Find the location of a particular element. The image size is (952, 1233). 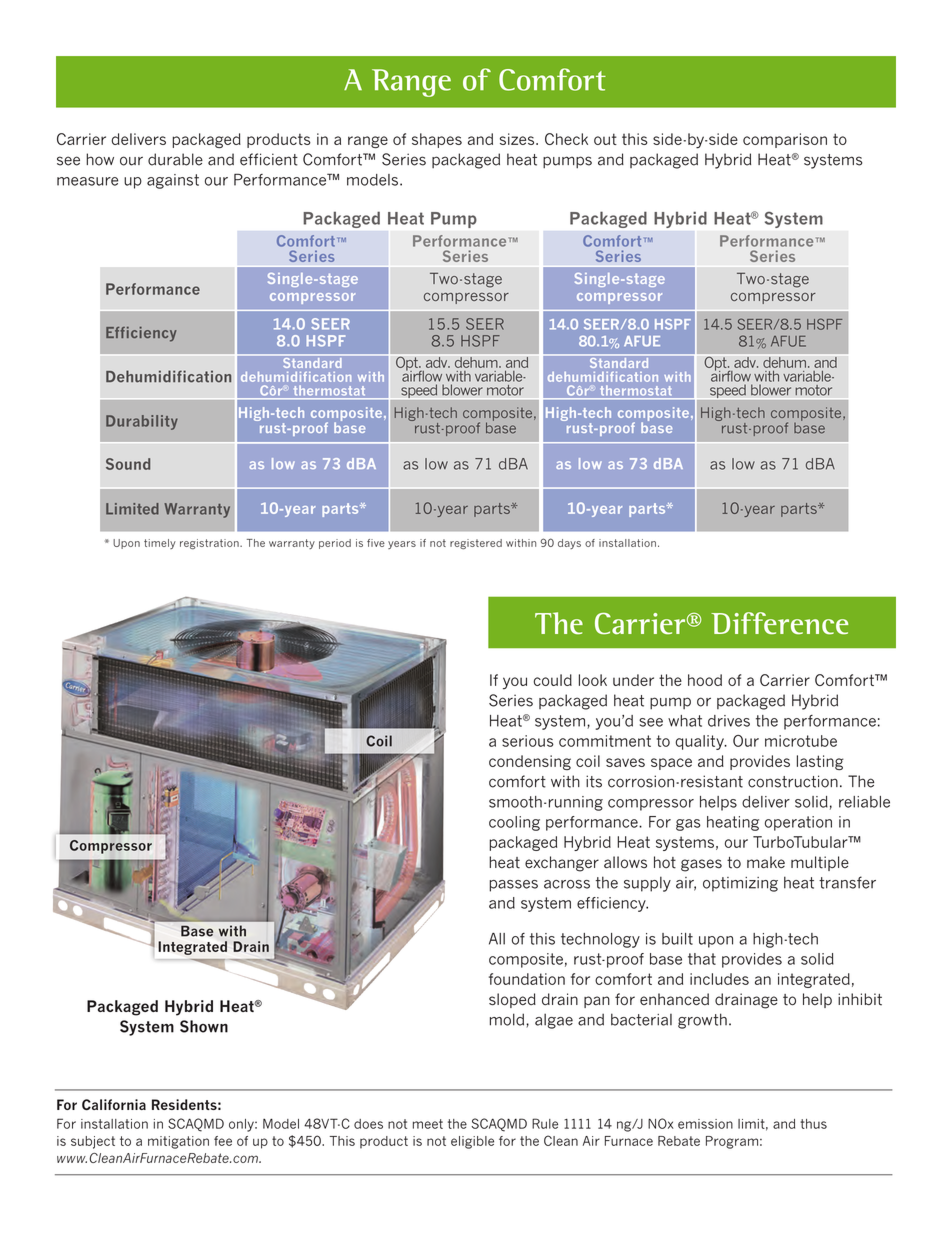

mitigation is located at coordinates (178, 1142).
